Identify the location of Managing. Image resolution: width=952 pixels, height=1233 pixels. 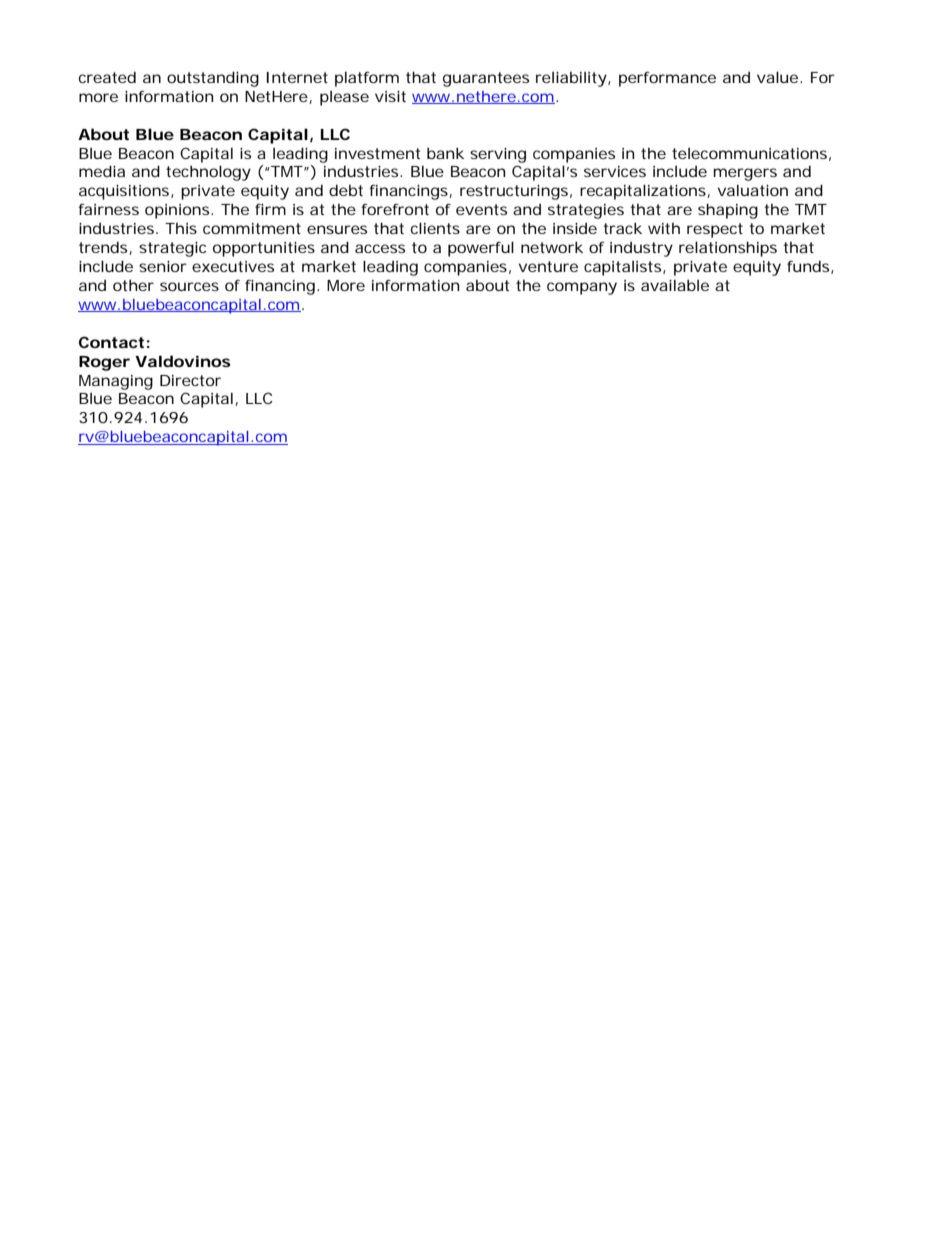
(116, 382).
